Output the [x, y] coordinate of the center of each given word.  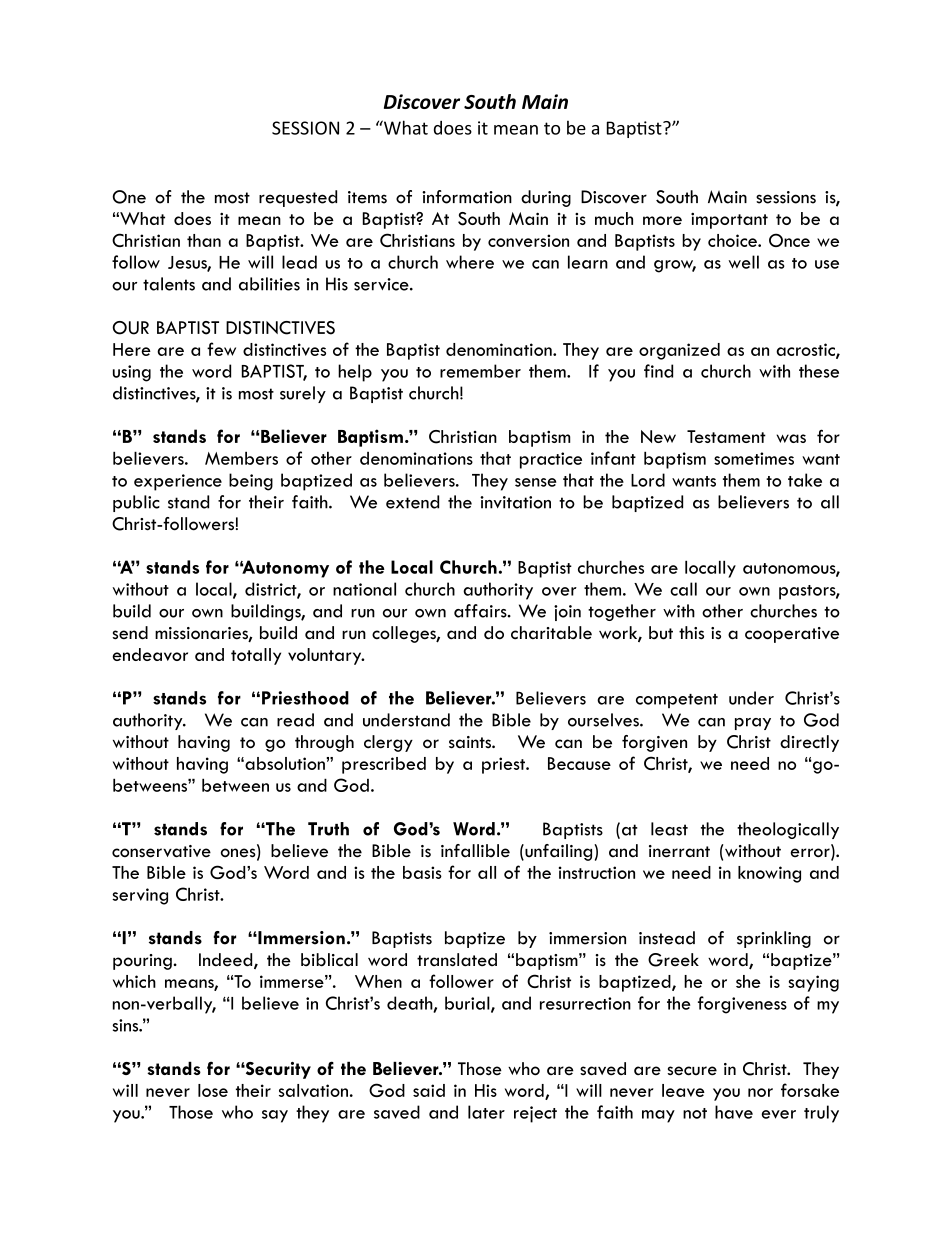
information [467, 197]
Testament [726, 436]
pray [753, 724]
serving [140, 896]
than [204, 240]
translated [457, 960]
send [130, 633]
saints [471, 742]
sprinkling [774, 939]
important [729, 221]
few [221, 349]
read [295, 720]
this [691, 633]
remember [480, 371]
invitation [515, 502]
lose [213, 1090]
